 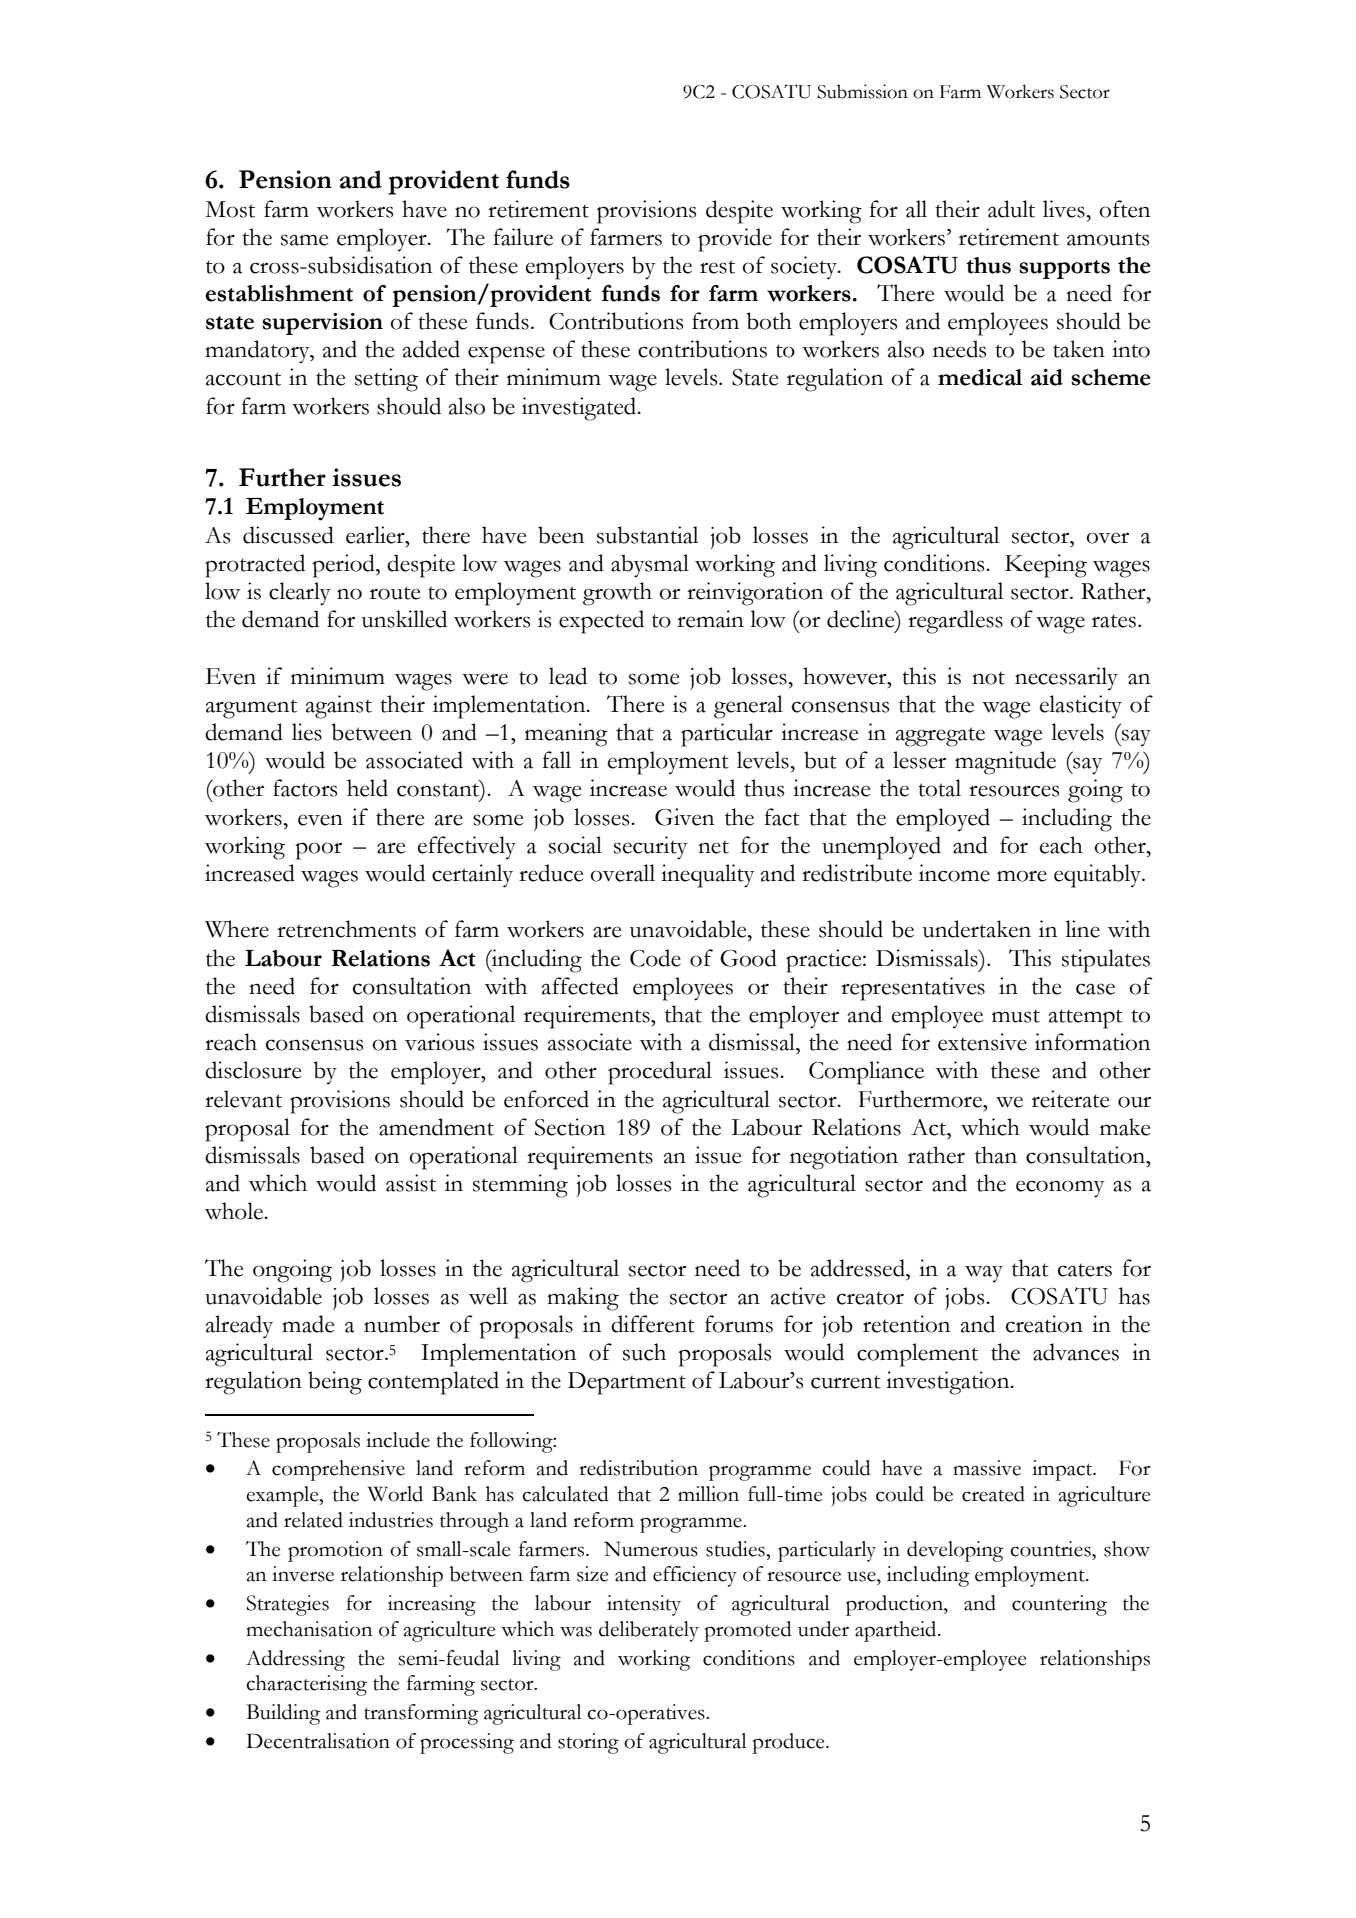 I want to click on held, so click(x=367, y=788).
